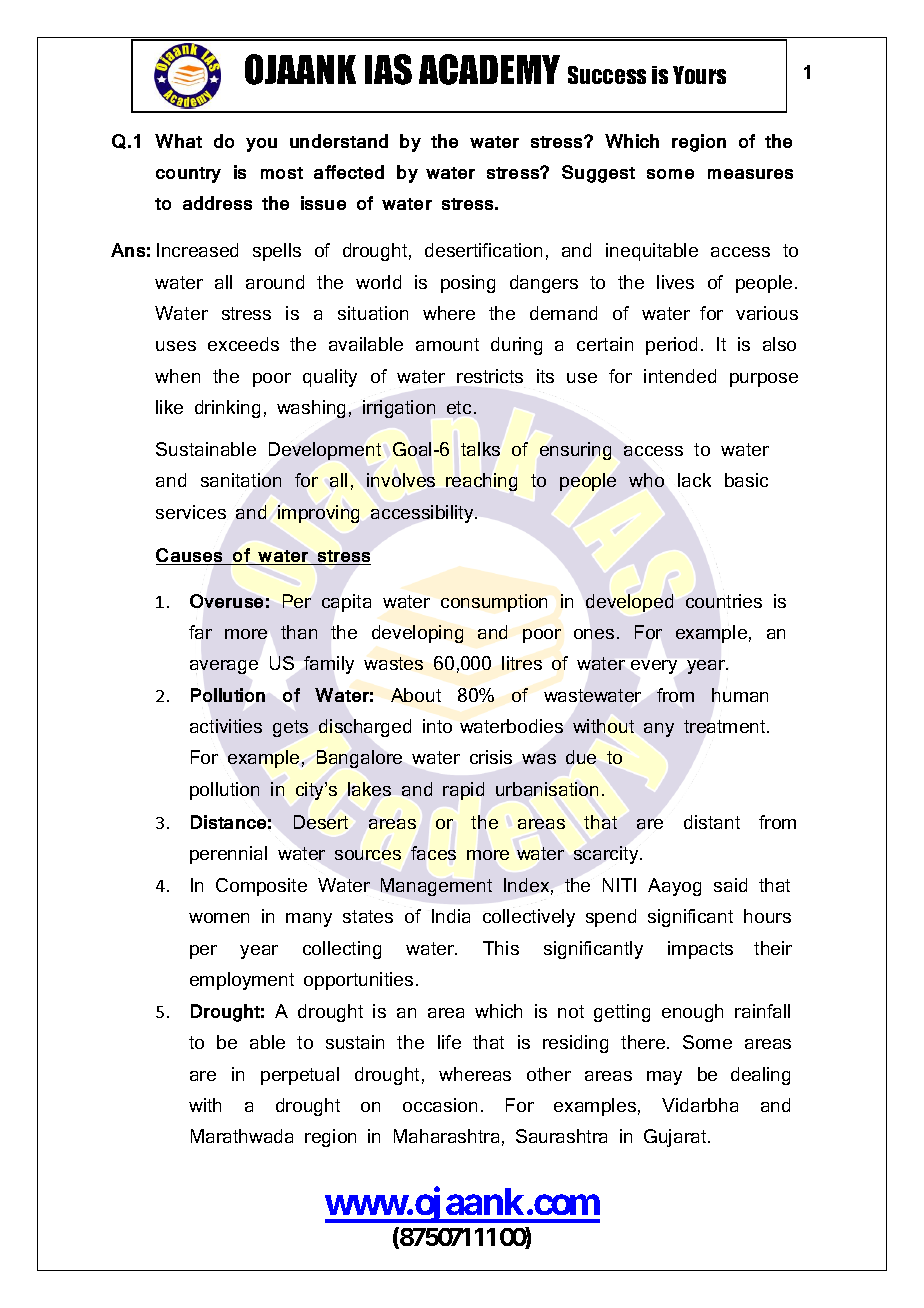  Describe the element at coordinates (676, 1138) in the image. I see `Gujarat` at that location.
